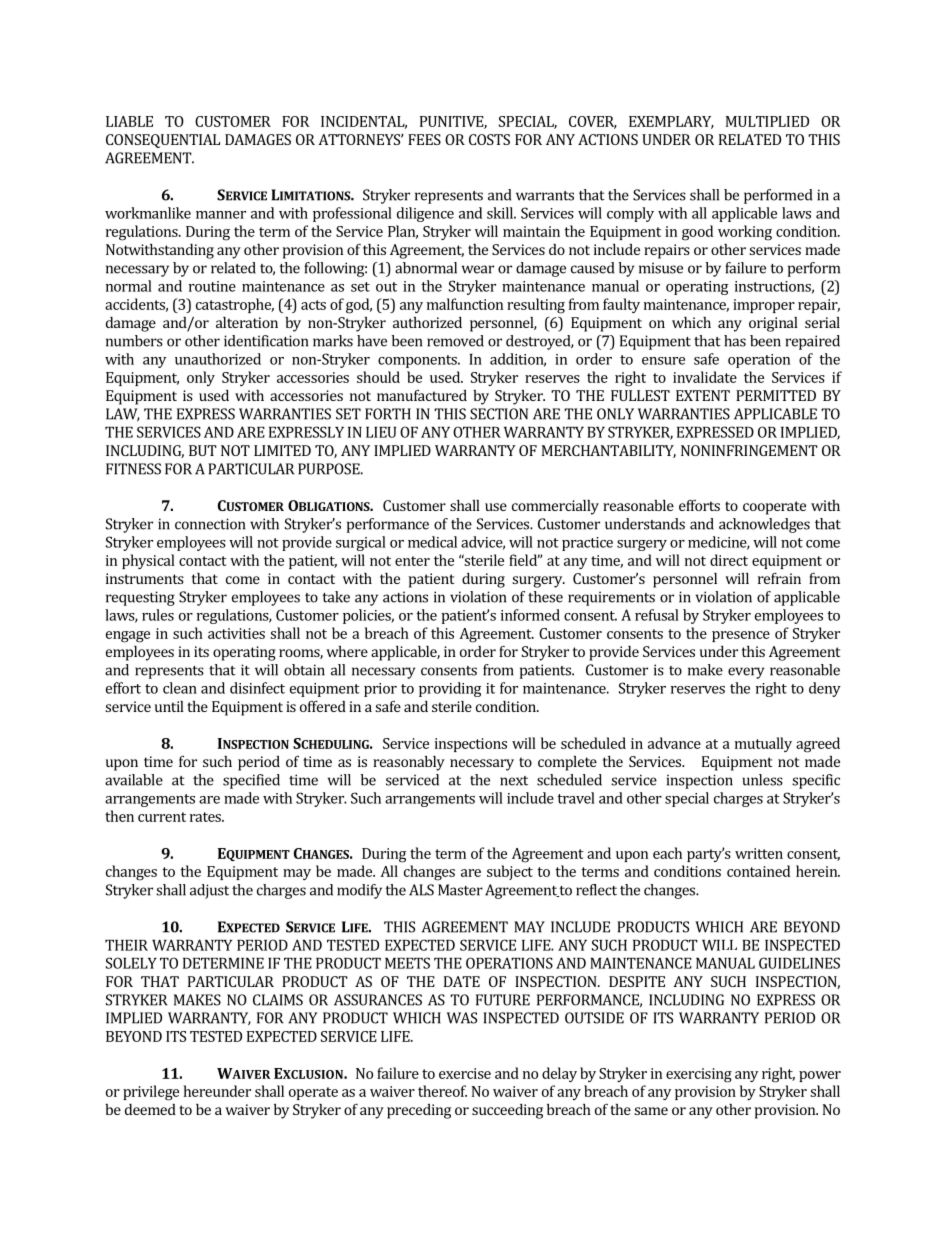 This image has width=952, height=1233. Describe the element at coordinates (741, 636) in the image. I see `presence` at that location.
